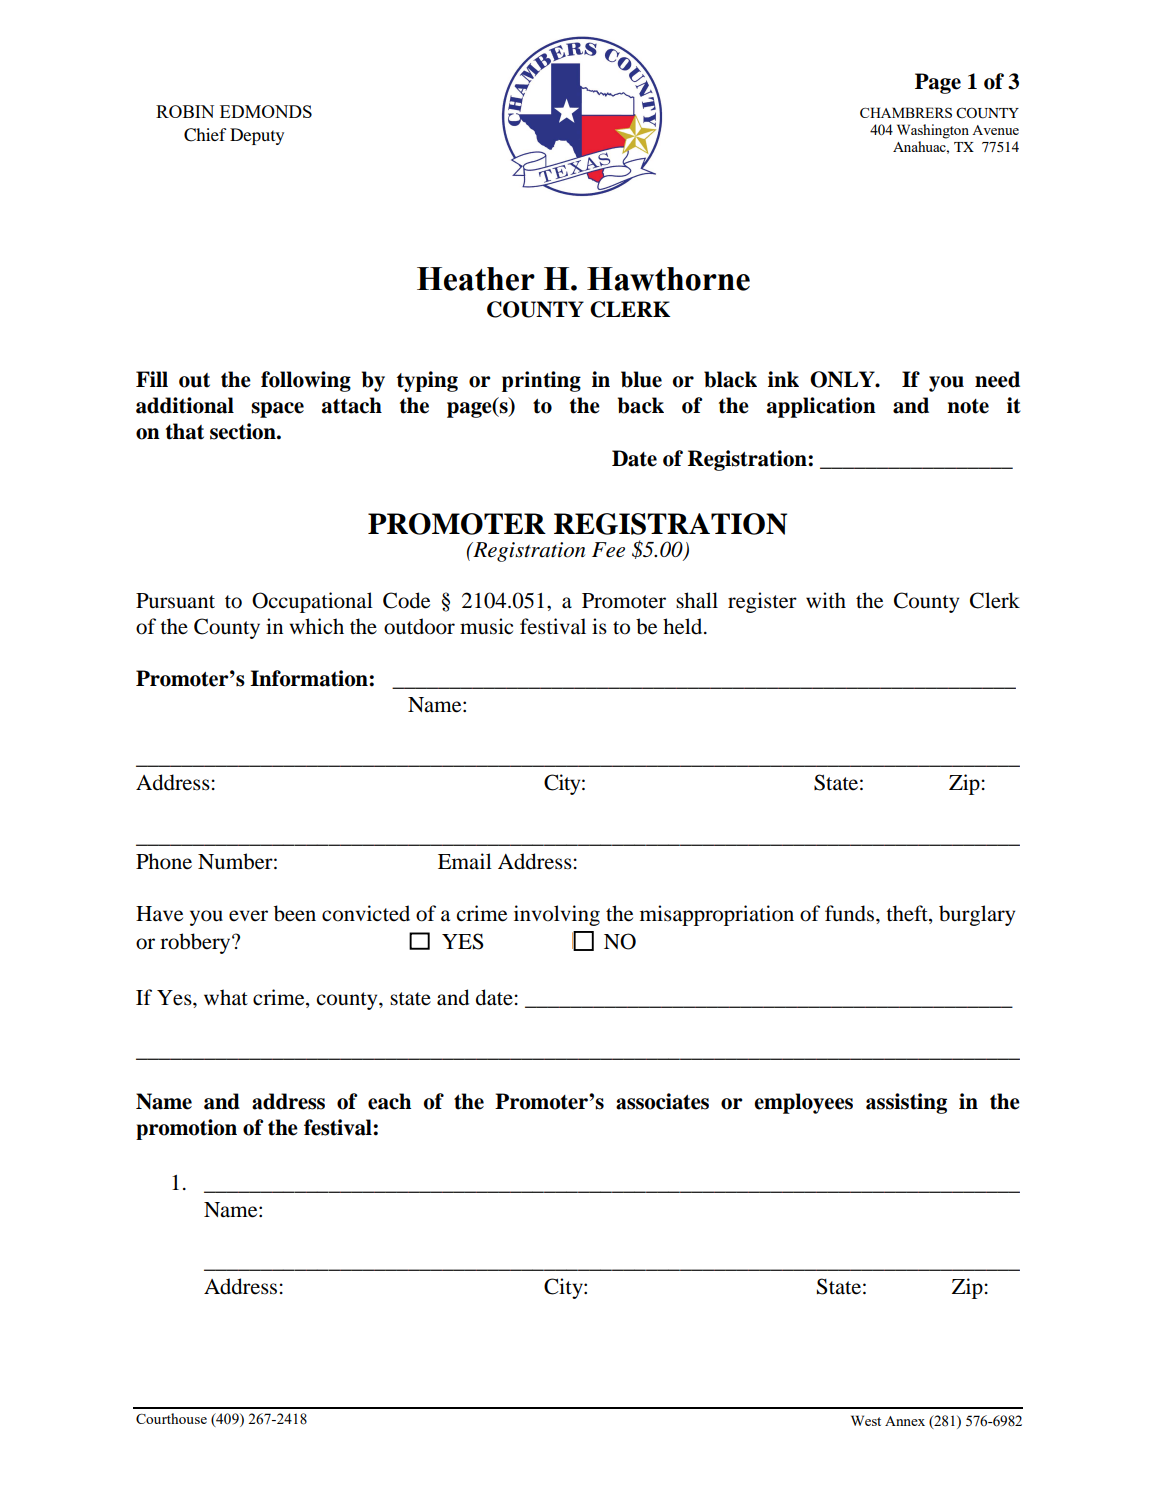 The image size is (1156, 1496). What do you see at coordinates (171, 1418) in the page?
I see `Courthouse` at bounding box center [171, 1418].
